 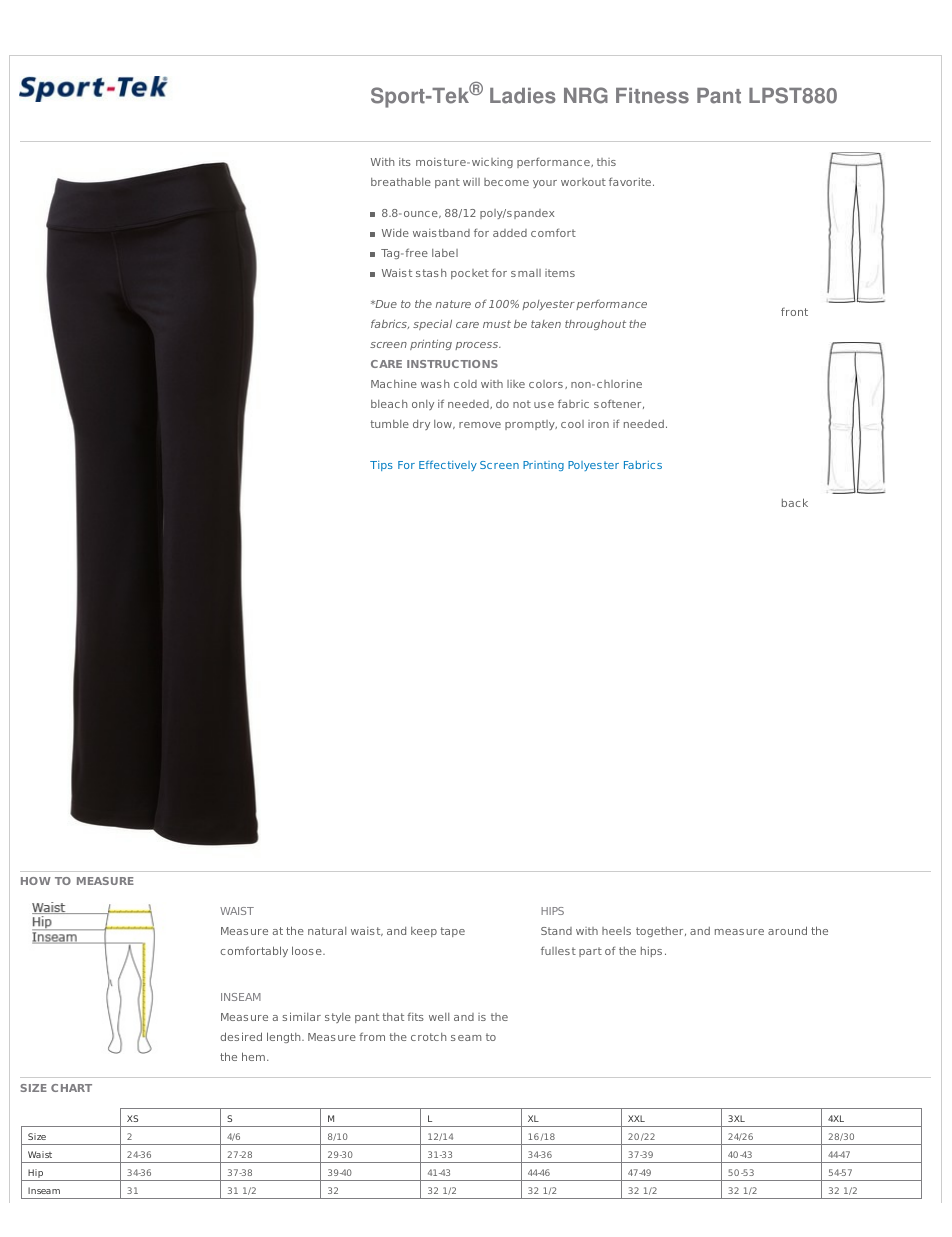 I want to click on Tips, so click(x=381, y=466).
